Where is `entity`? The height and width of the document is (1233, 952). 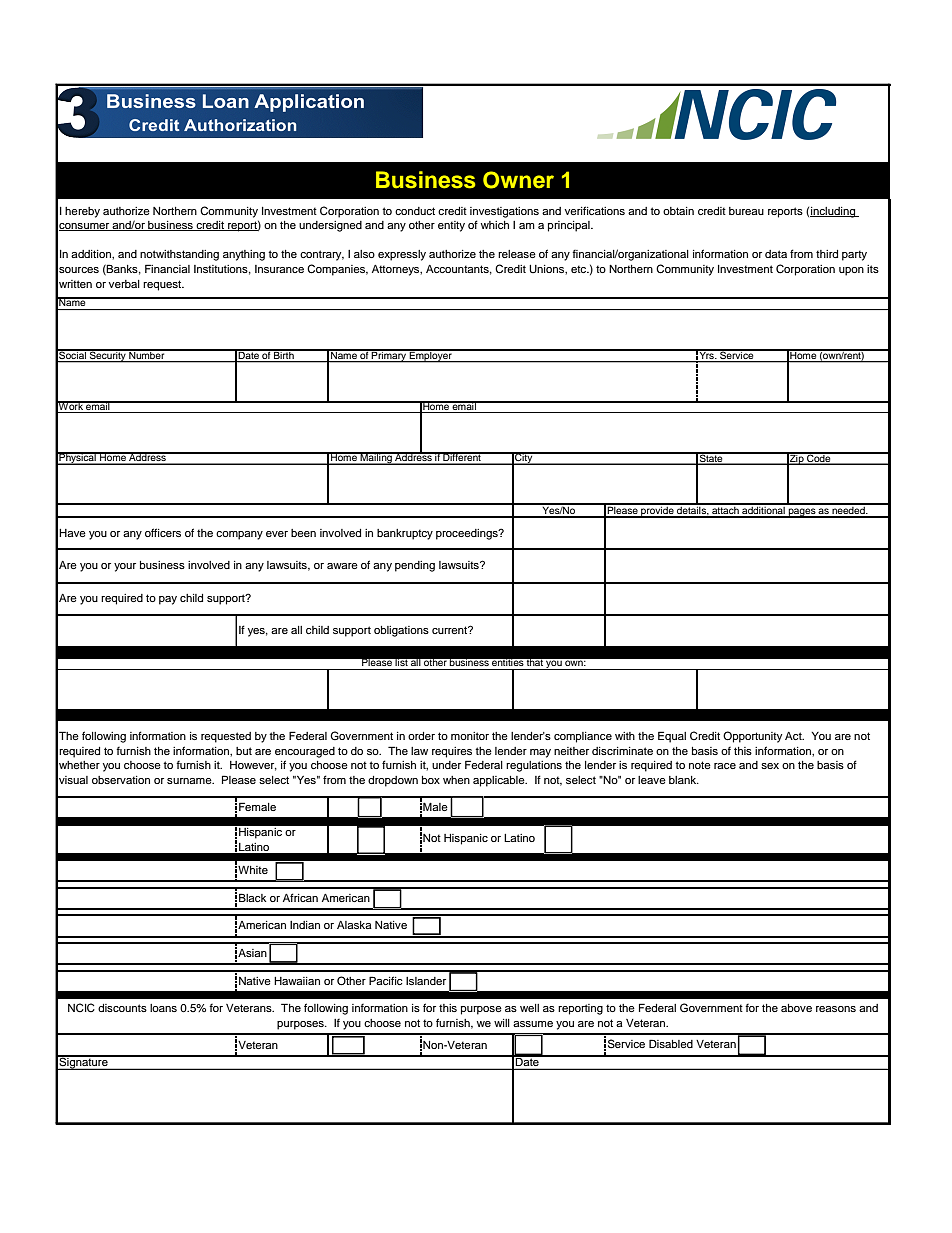 entity is located at coordinates (451, 226).
